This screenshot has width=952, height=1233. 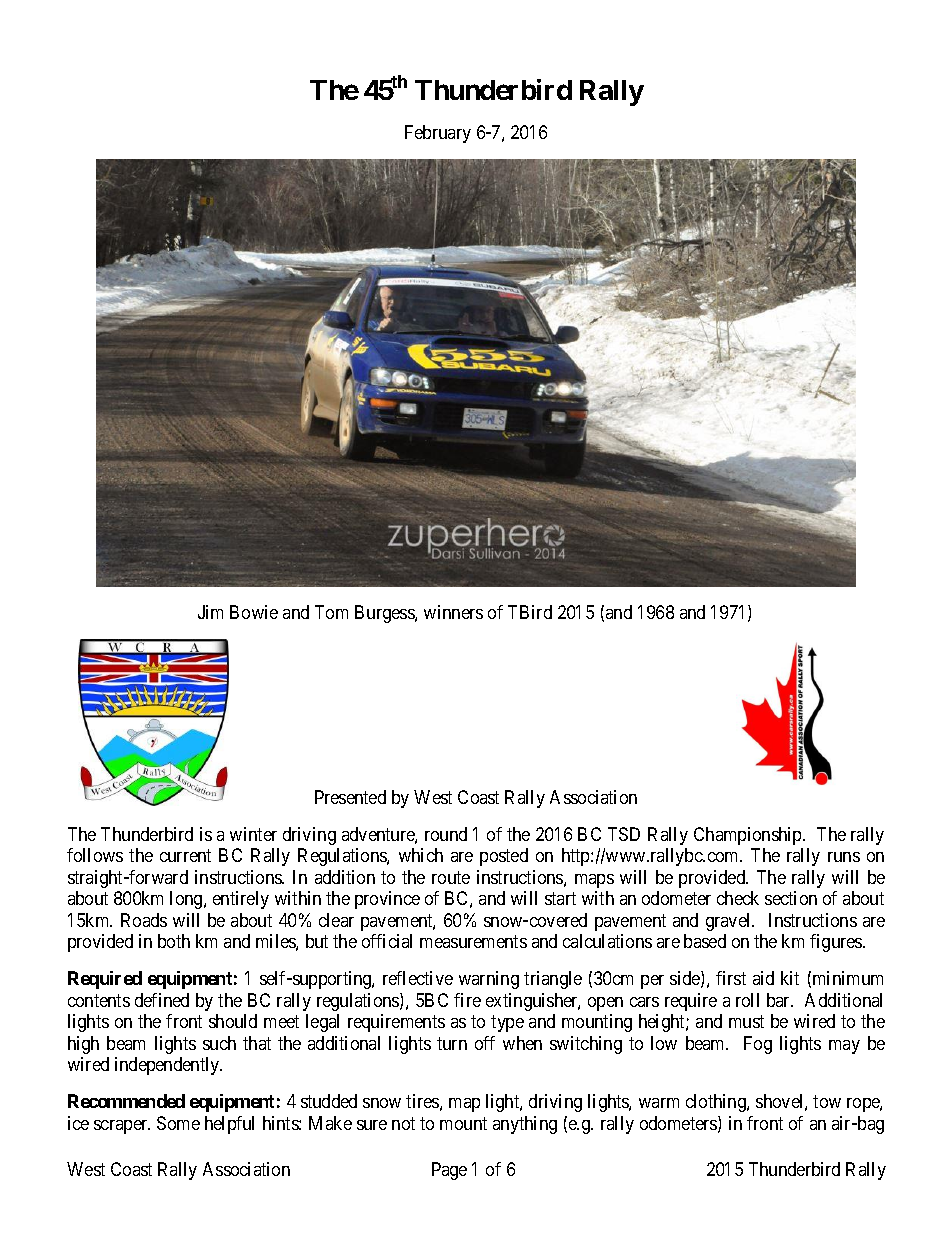 I want to click on Burgess, so click(x=385, y=614).
